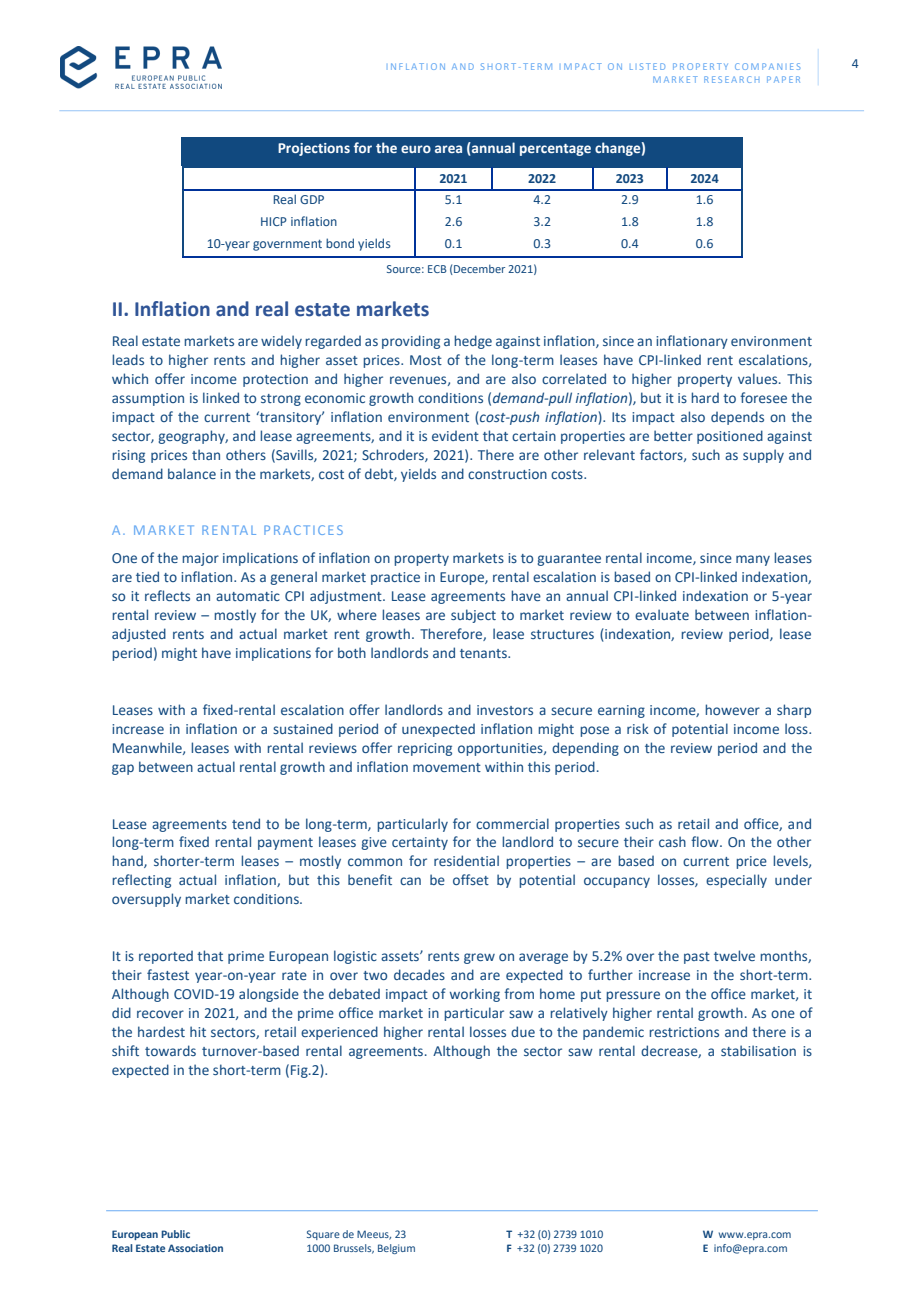 Image resolution: width=924 pixels, height=1309 pixels. What do you see at coordinates (684, 1032) in the screenshot?
I see `restrictions` at bounding box center [684, 1032].
